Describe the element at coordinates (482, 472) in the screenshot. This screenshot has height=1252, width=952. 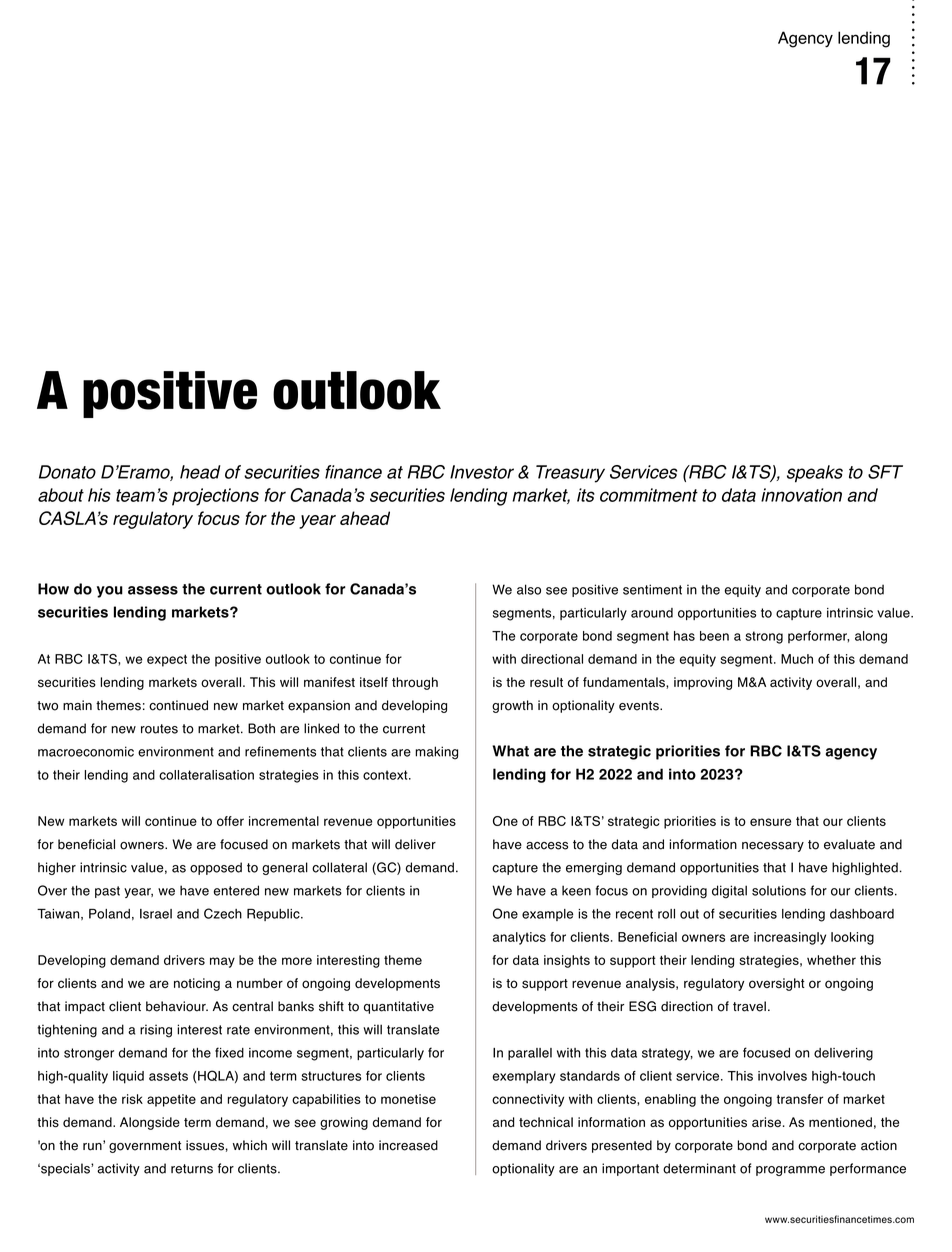
I see `Investor` at that location.
